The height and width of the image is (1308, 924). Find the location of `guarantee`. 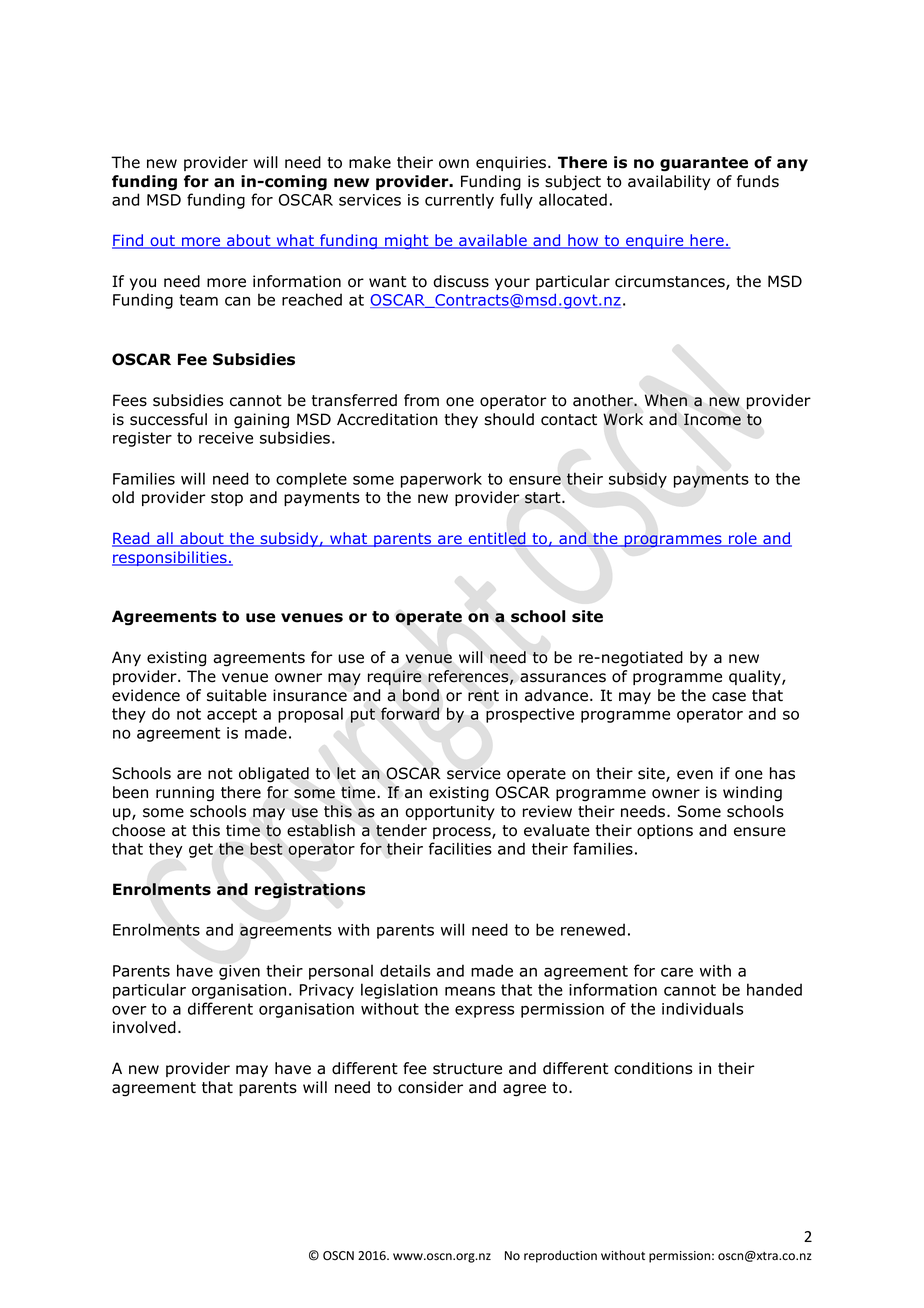

guarantee is located at coordinates (704, 164).
